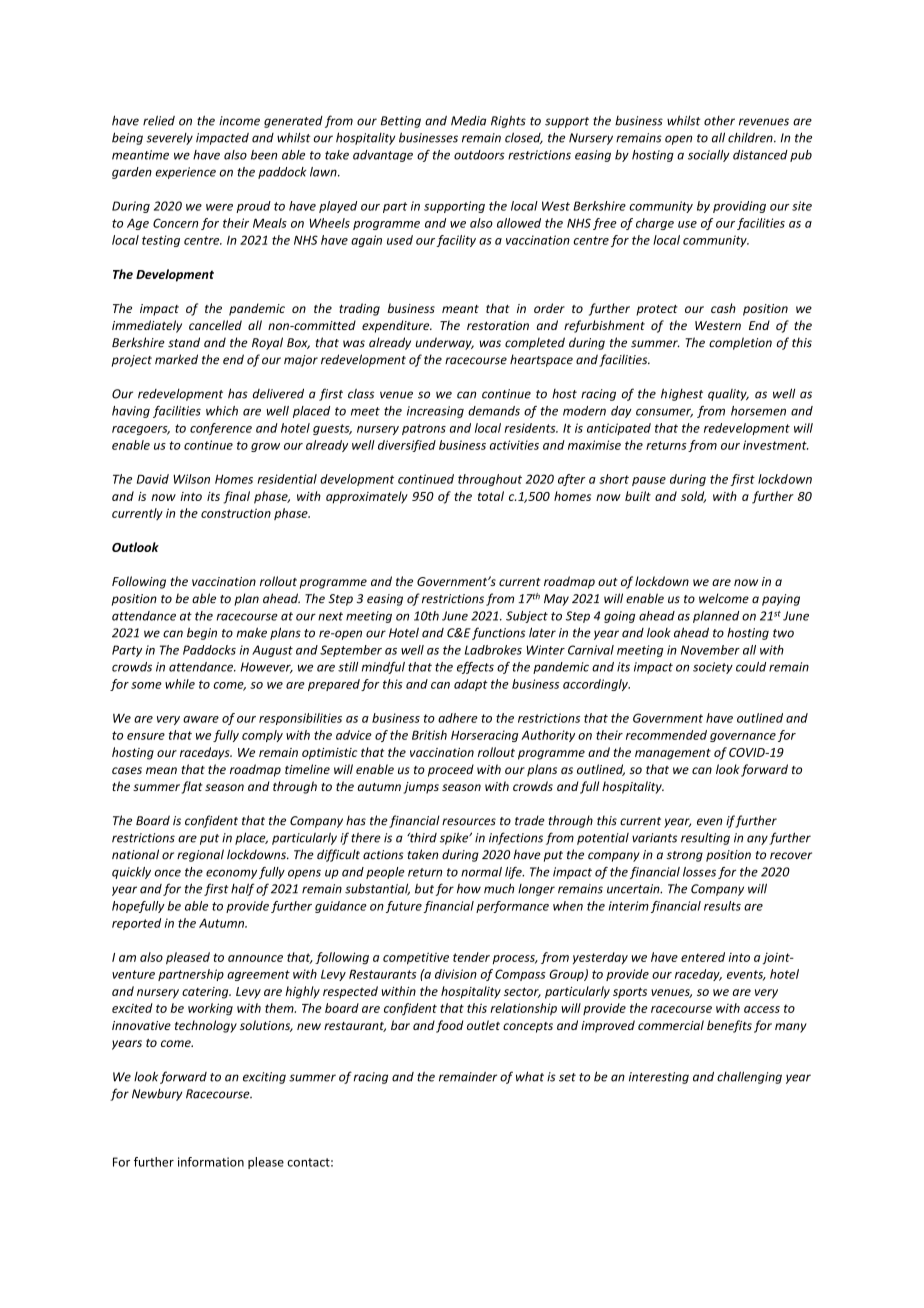 This screenshot has height=1308, width=924. What do you see at coordinates (693, 497) in the screenshot?
I see `sold` at bounding box center [693, 497].
